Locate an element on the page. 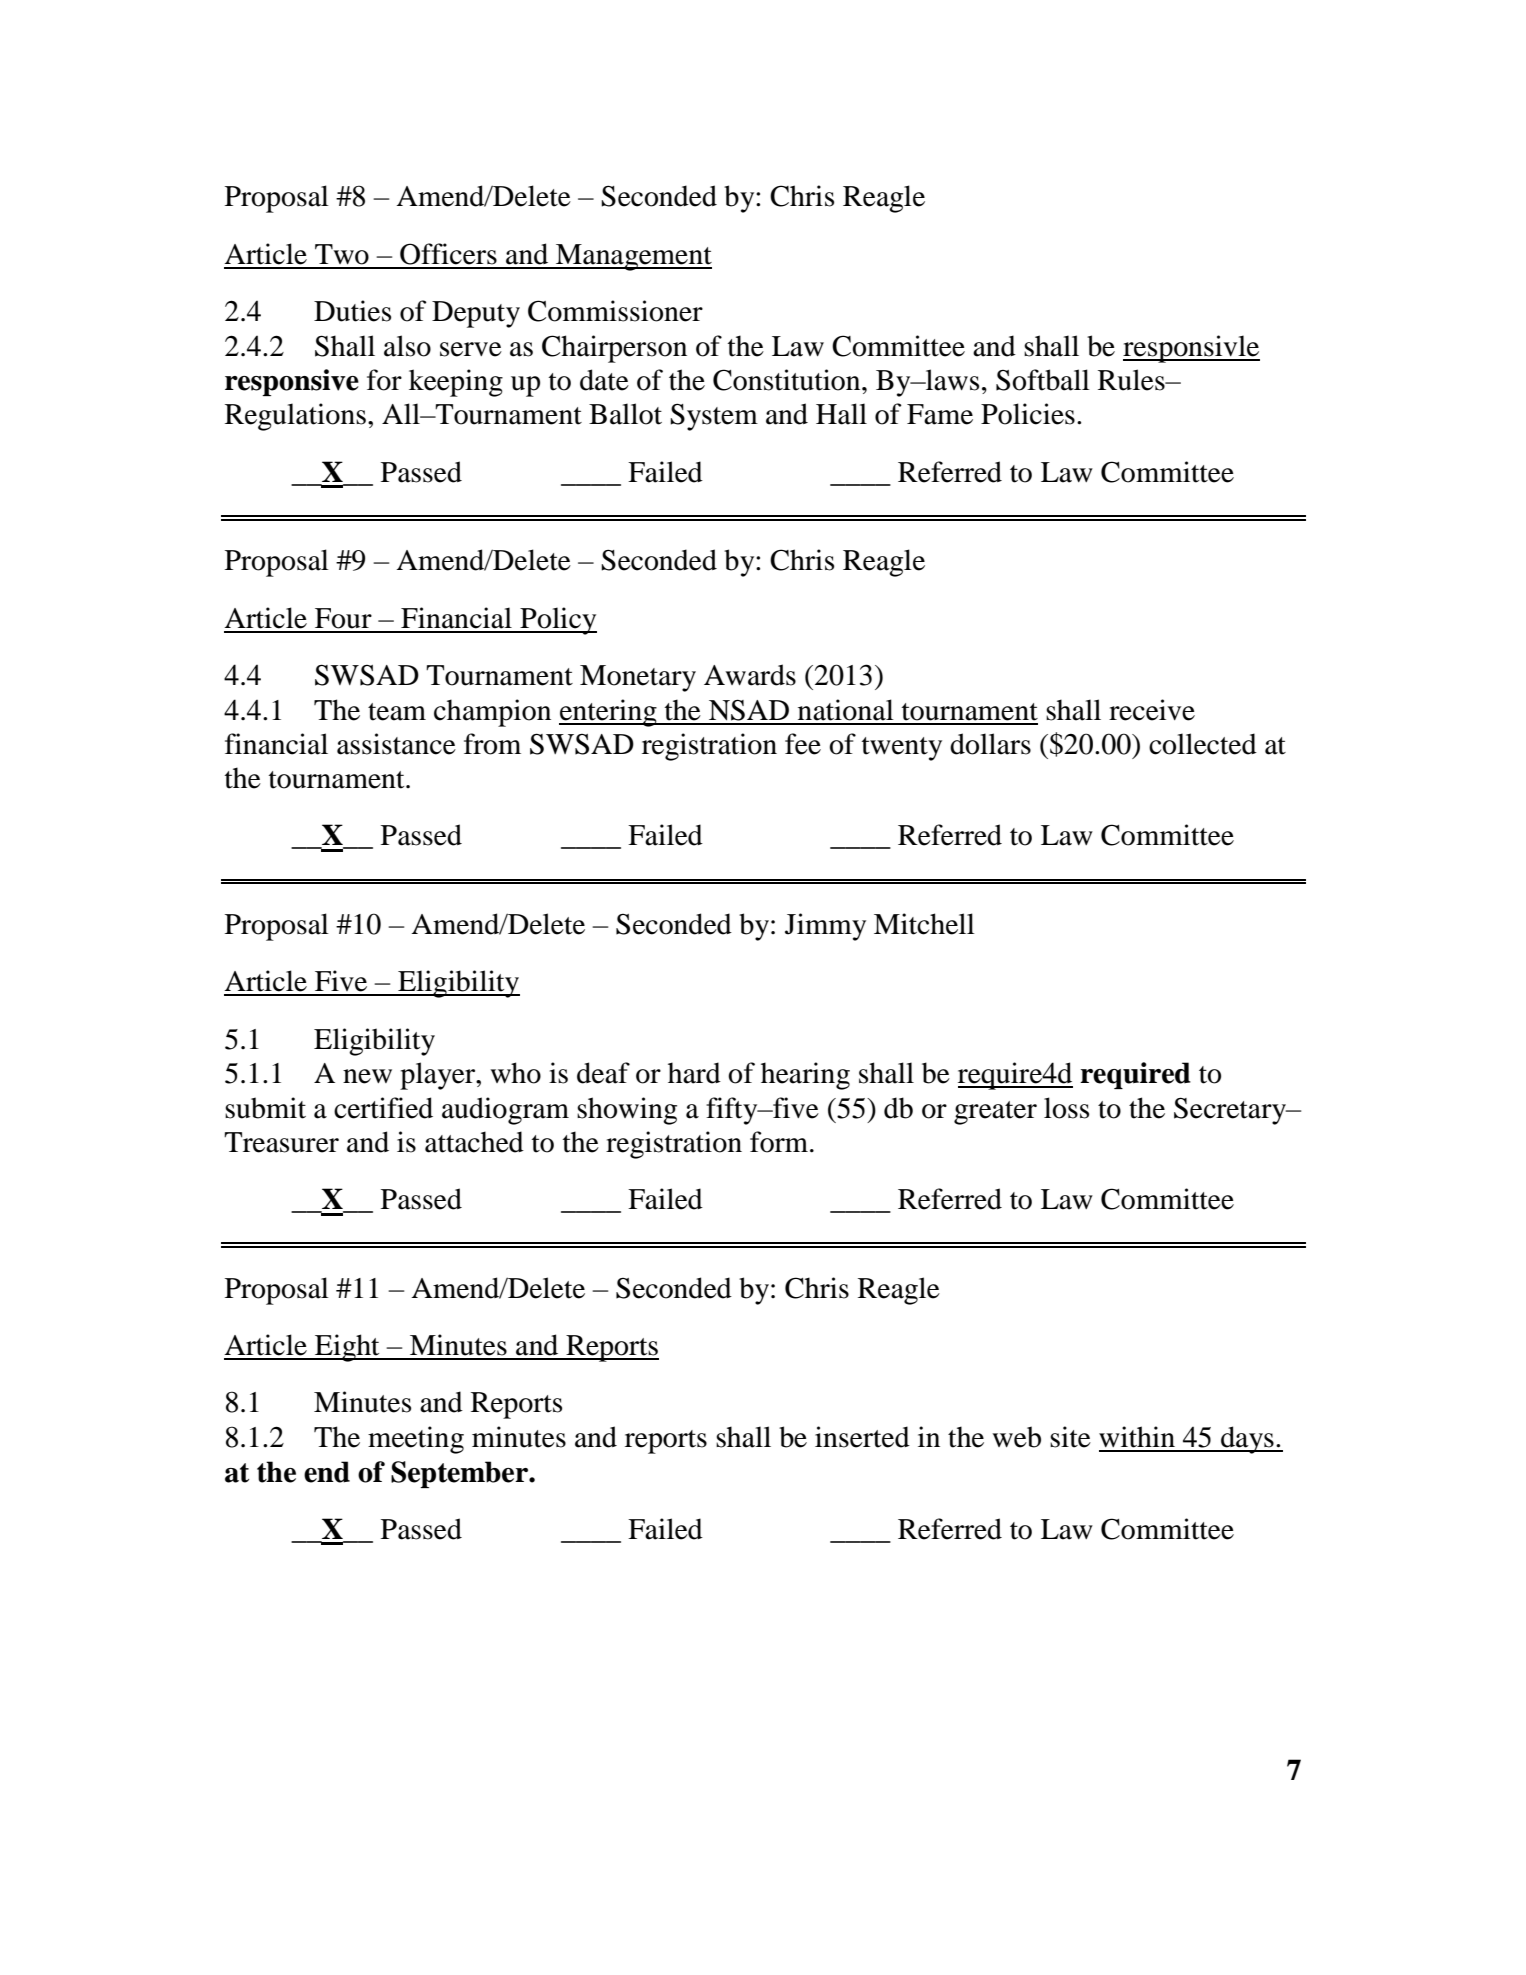 This page has width=1526, height=1975. Management is located at coordinates (633, 257).
